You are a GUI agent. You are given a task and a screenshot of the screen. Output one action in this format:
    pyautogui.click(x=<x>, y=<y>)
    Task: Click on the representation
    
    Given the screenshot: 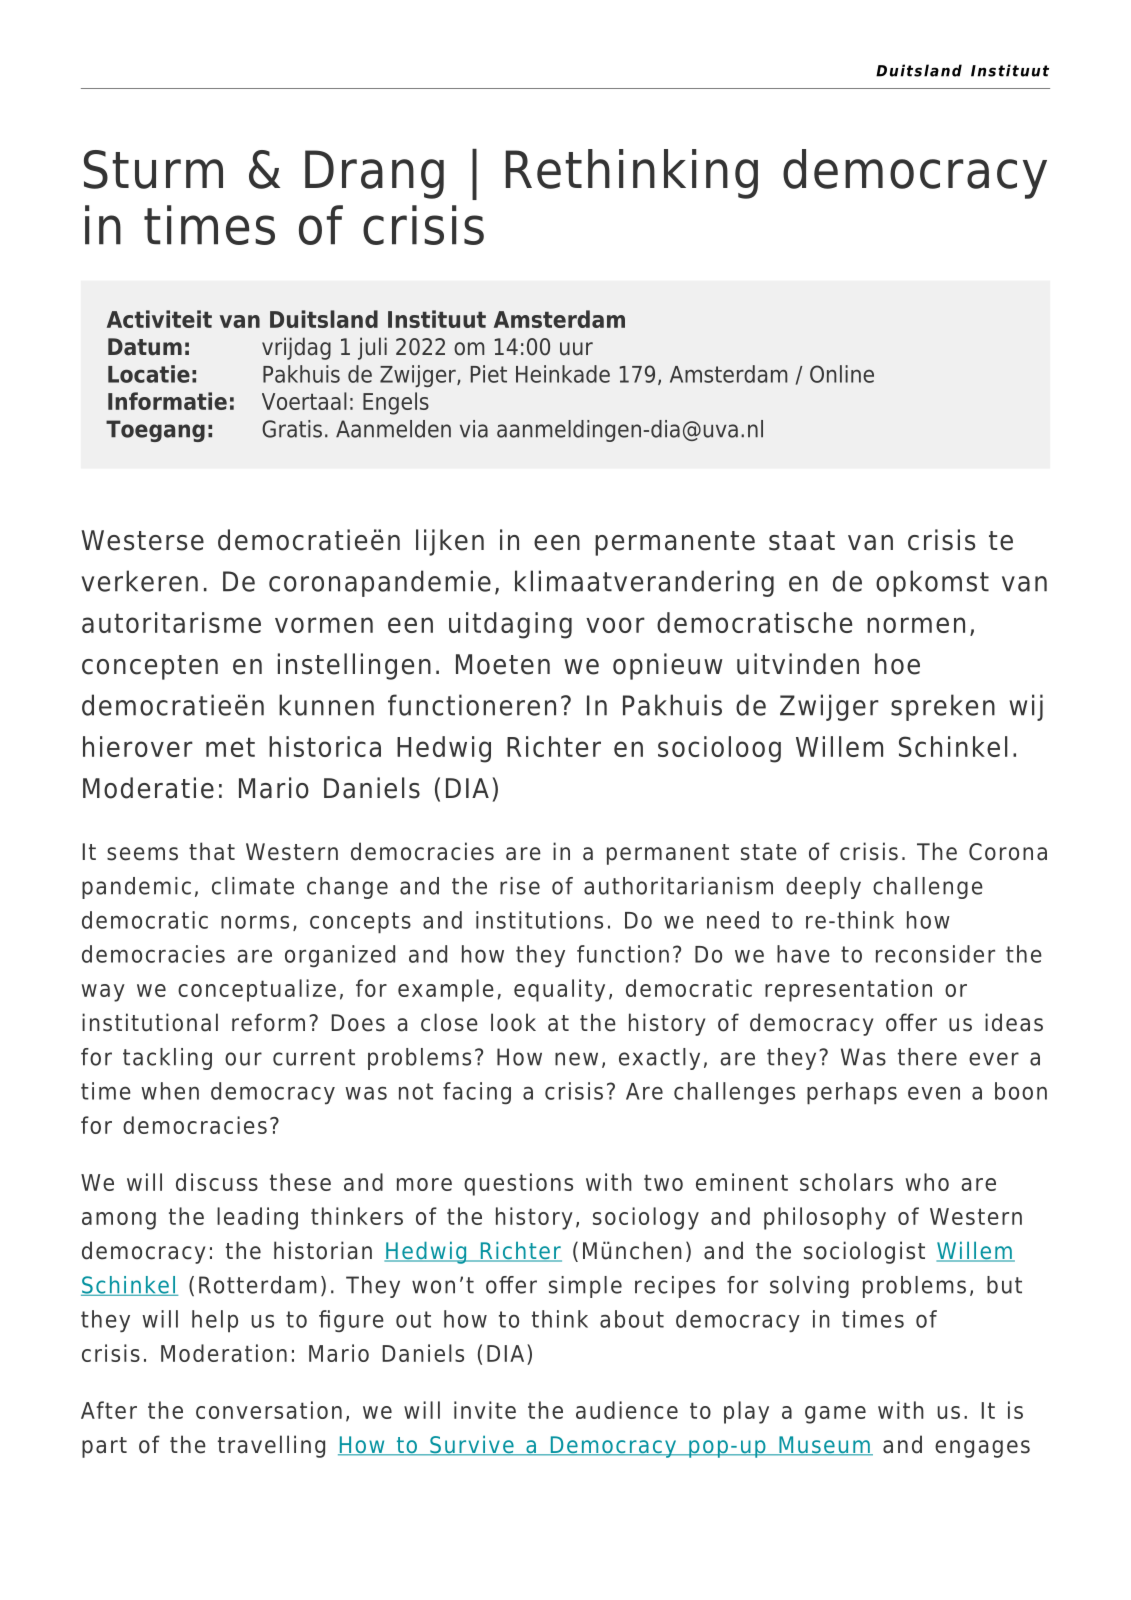 What is the action you would take?
    pyautogui.click(x=848, y=990)
